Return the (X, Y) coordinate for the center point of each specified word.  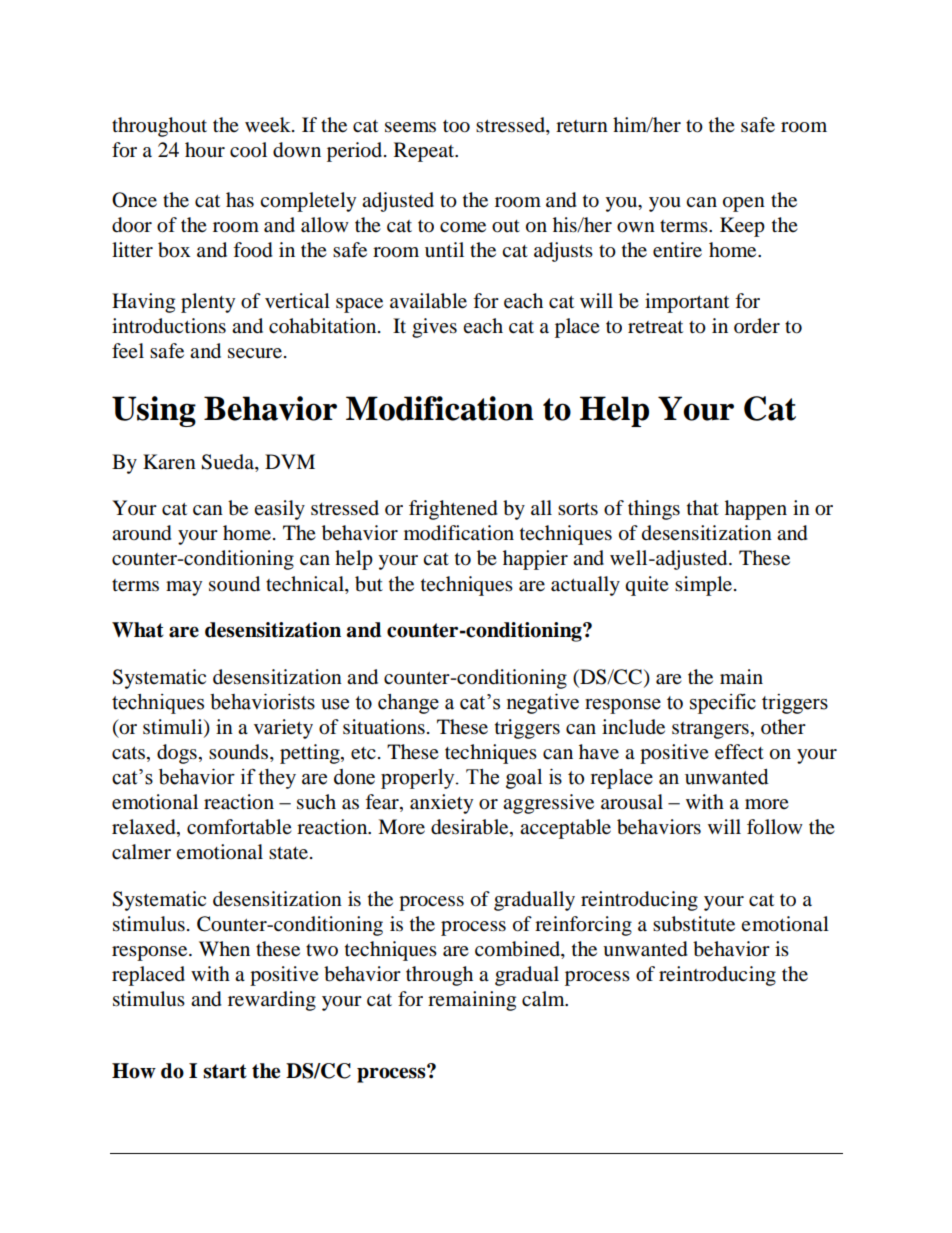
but (369, 584)
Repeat (425, 152)
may (184, 588)
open (744, 204)
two (322, 950)
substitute (694, 924)
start (225, 1071)
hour (205, 150)
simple (705, 586)
